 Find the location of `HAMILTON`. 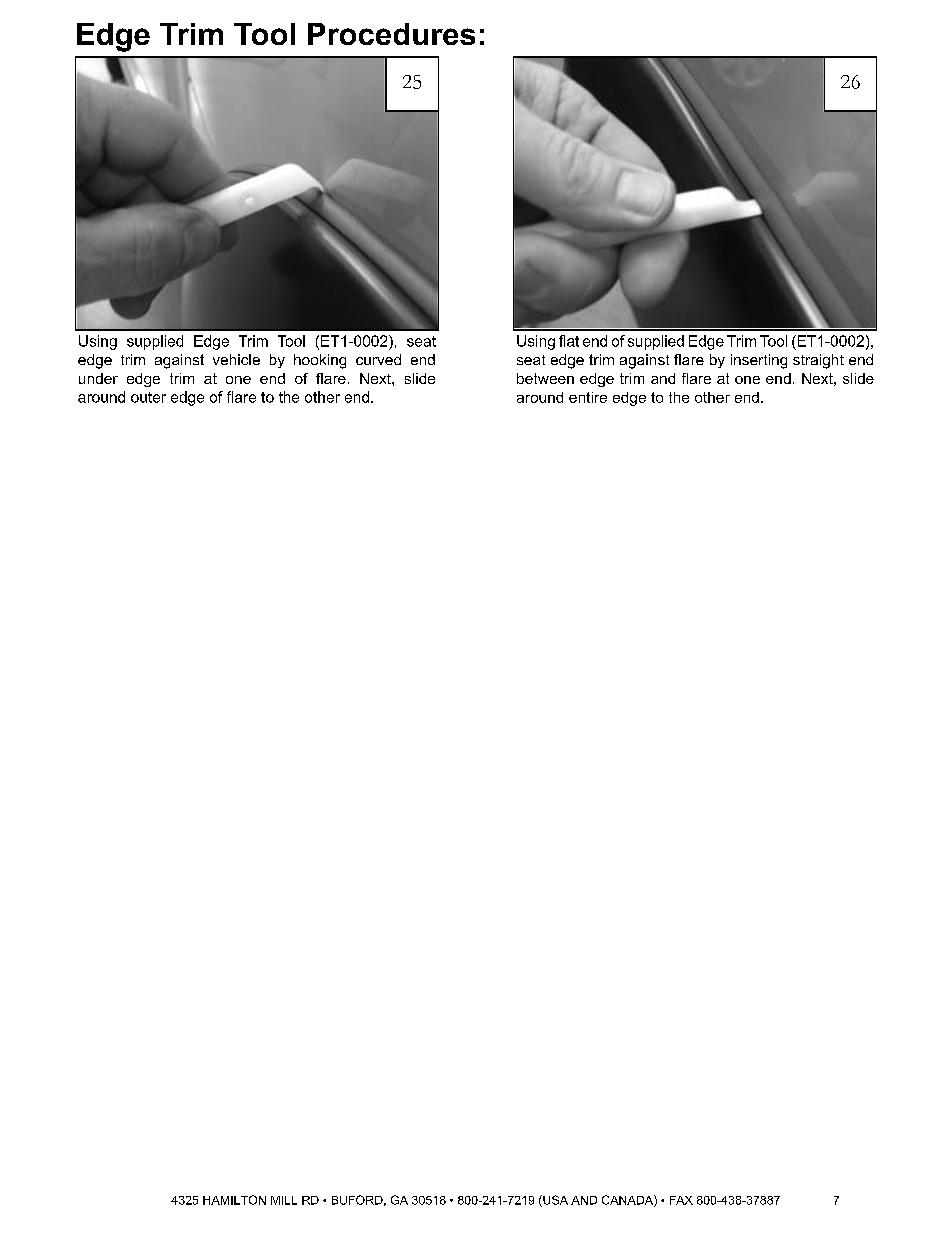

HAMILTON is located at coordinates (234, 1200).
